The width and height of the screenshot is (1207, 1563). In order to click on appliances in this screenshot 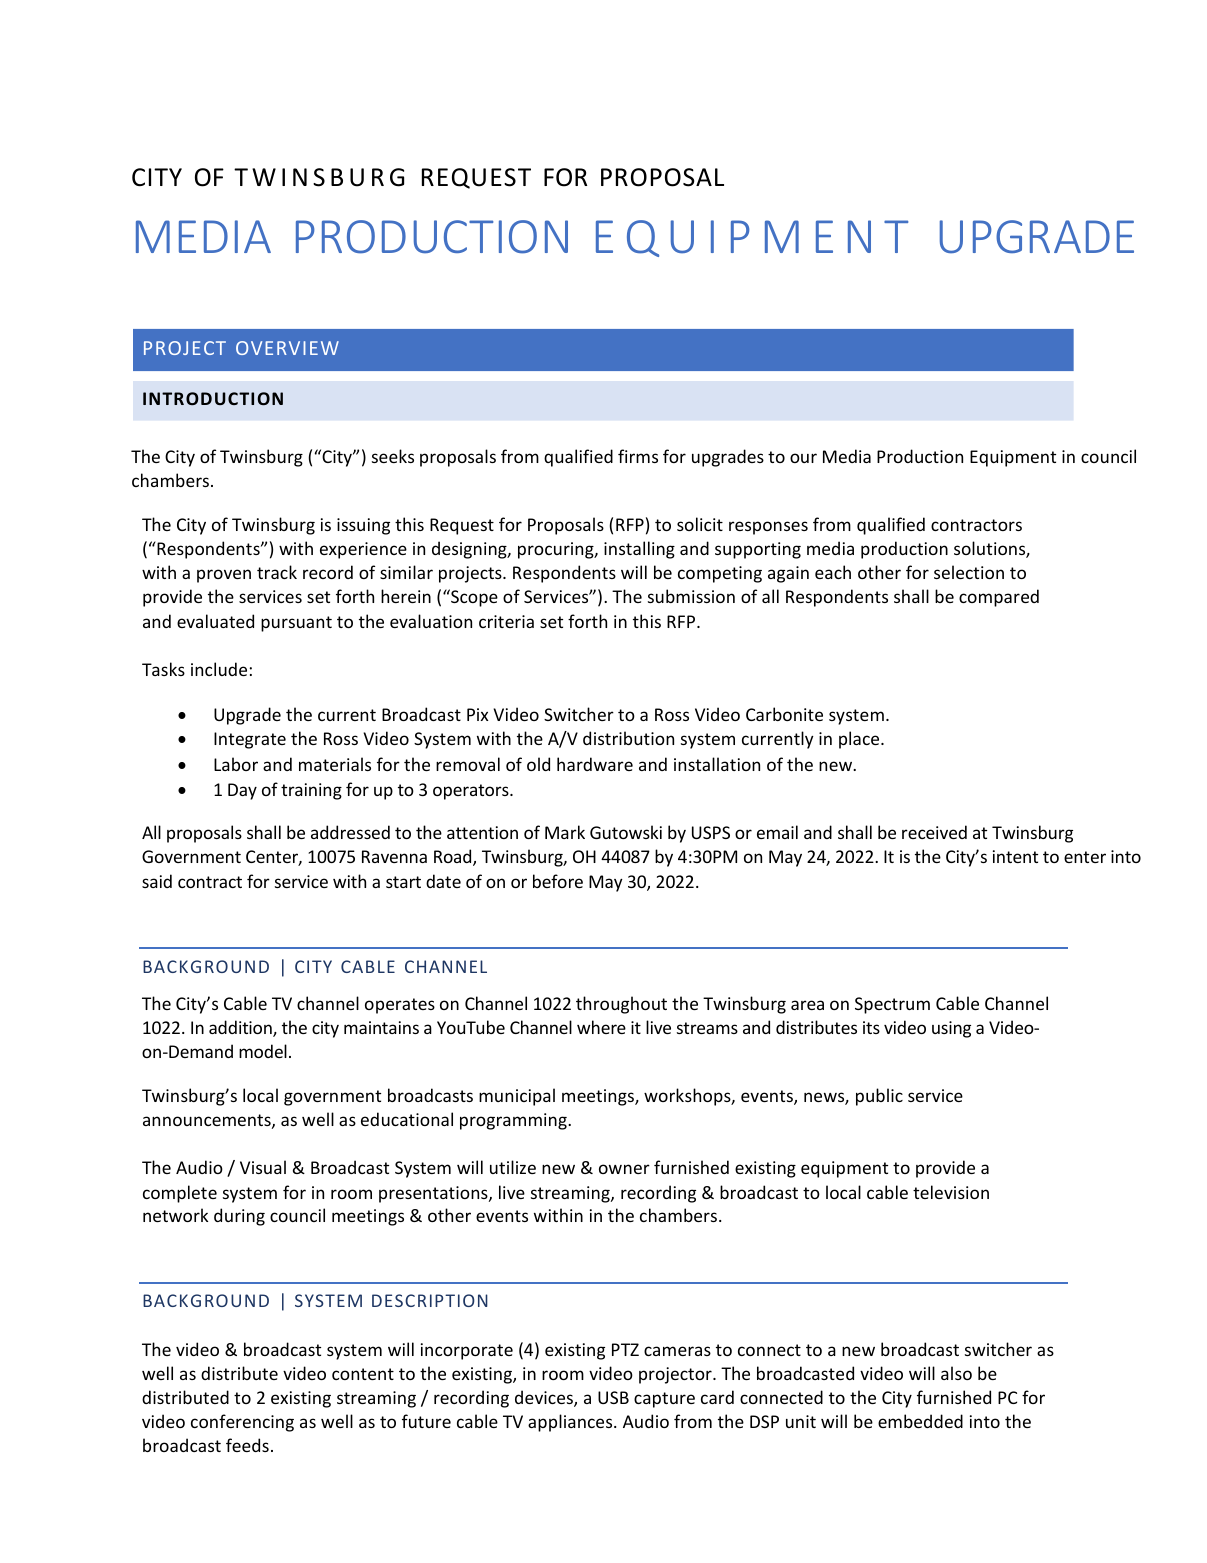, I will do `click(571, 1423)`.
